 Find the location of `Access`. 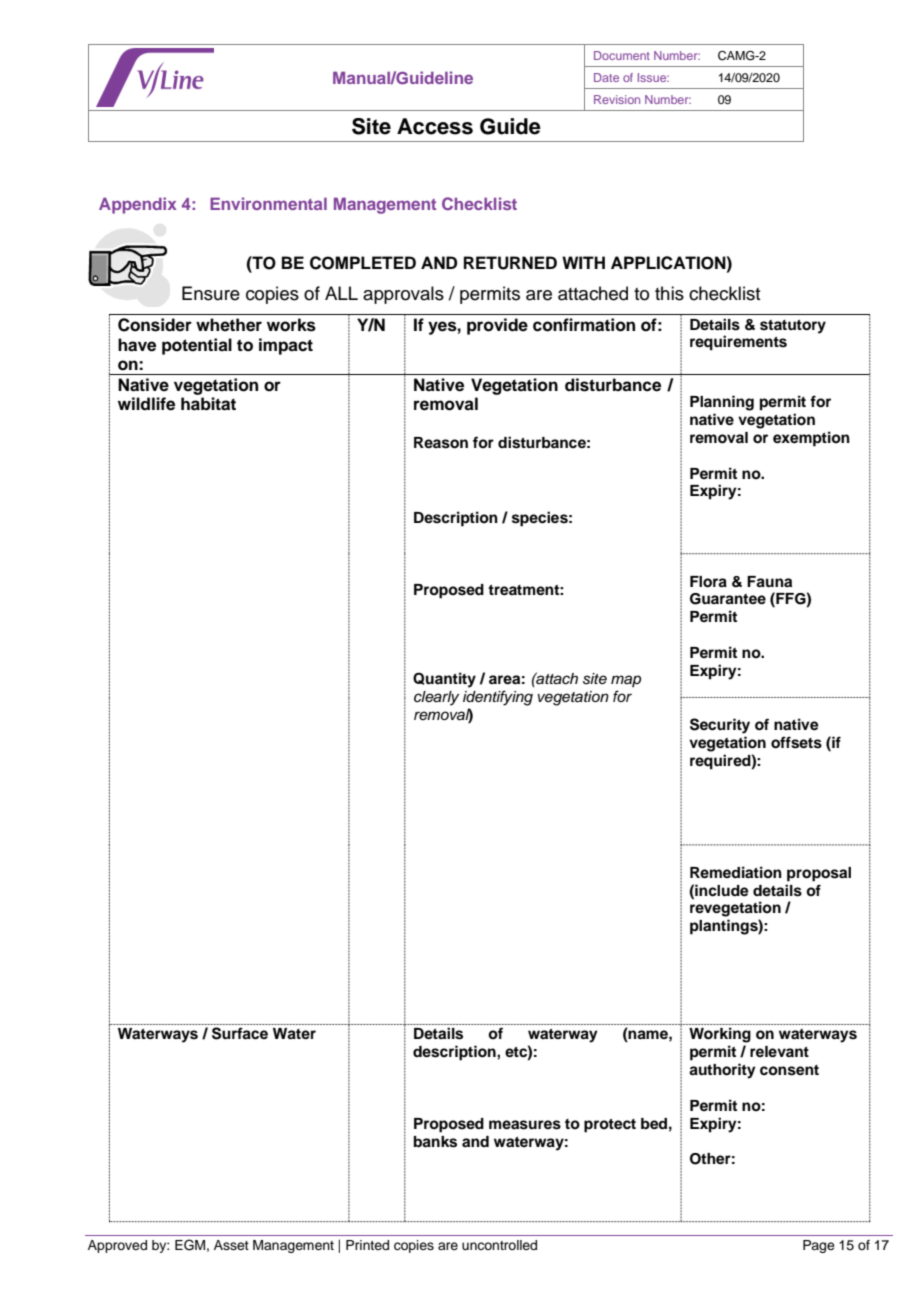

Access is located at coordinates (435, 126).
